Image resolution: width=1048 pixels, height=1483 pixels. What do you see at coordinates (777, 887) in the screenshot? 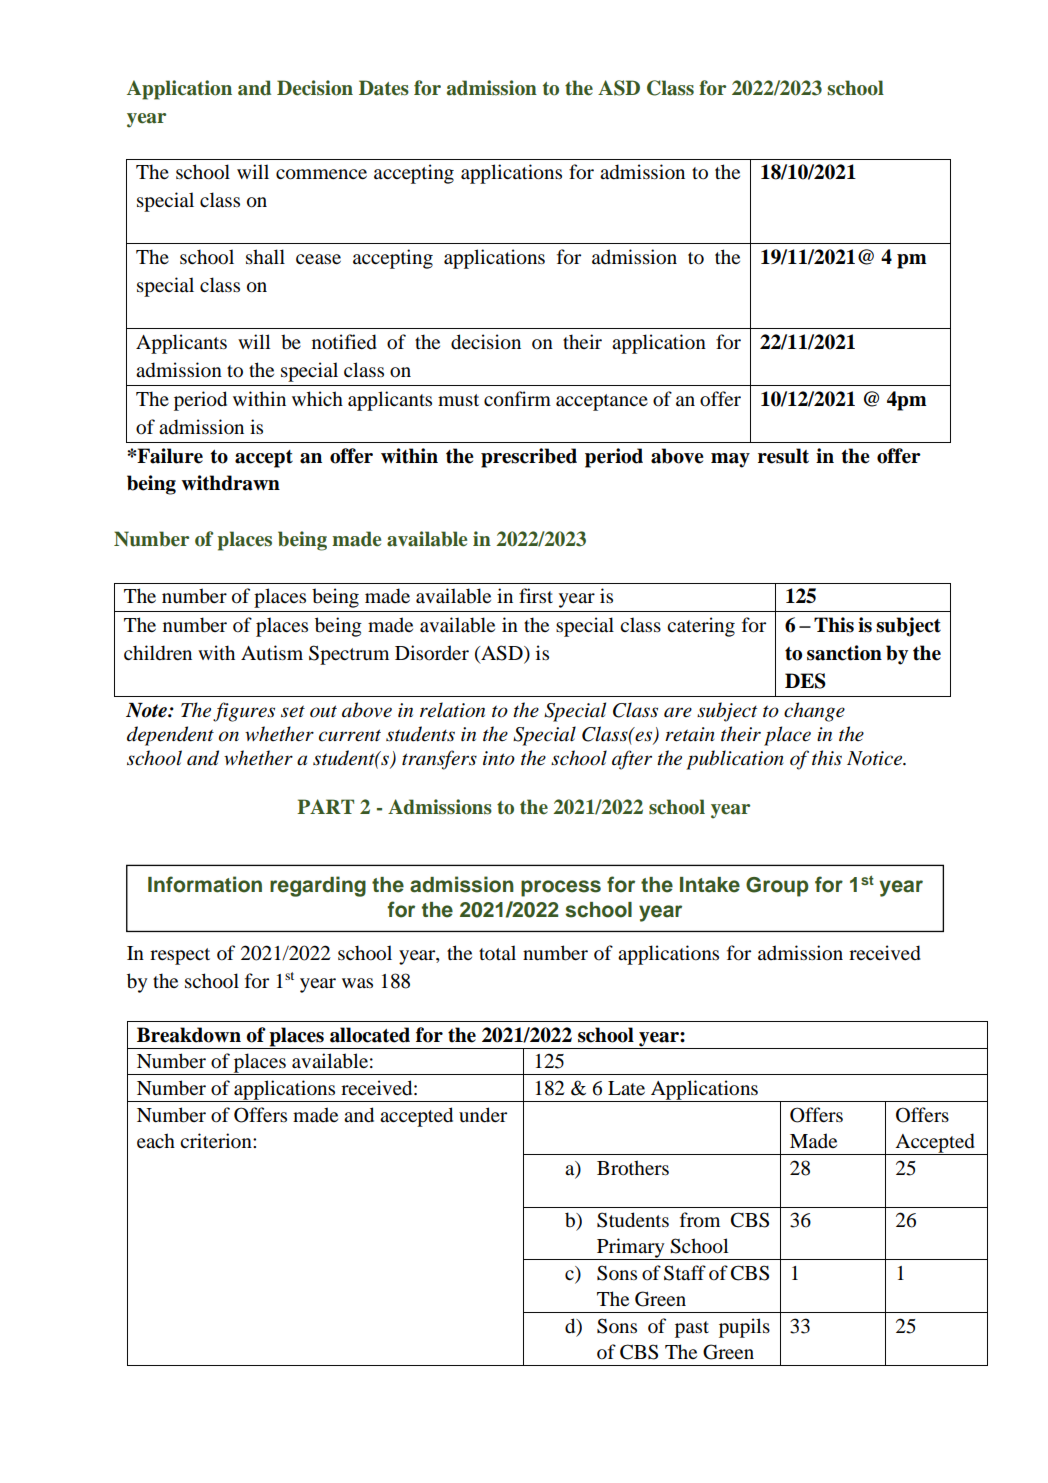
I see `Group` at bounding box center [777, 887].
